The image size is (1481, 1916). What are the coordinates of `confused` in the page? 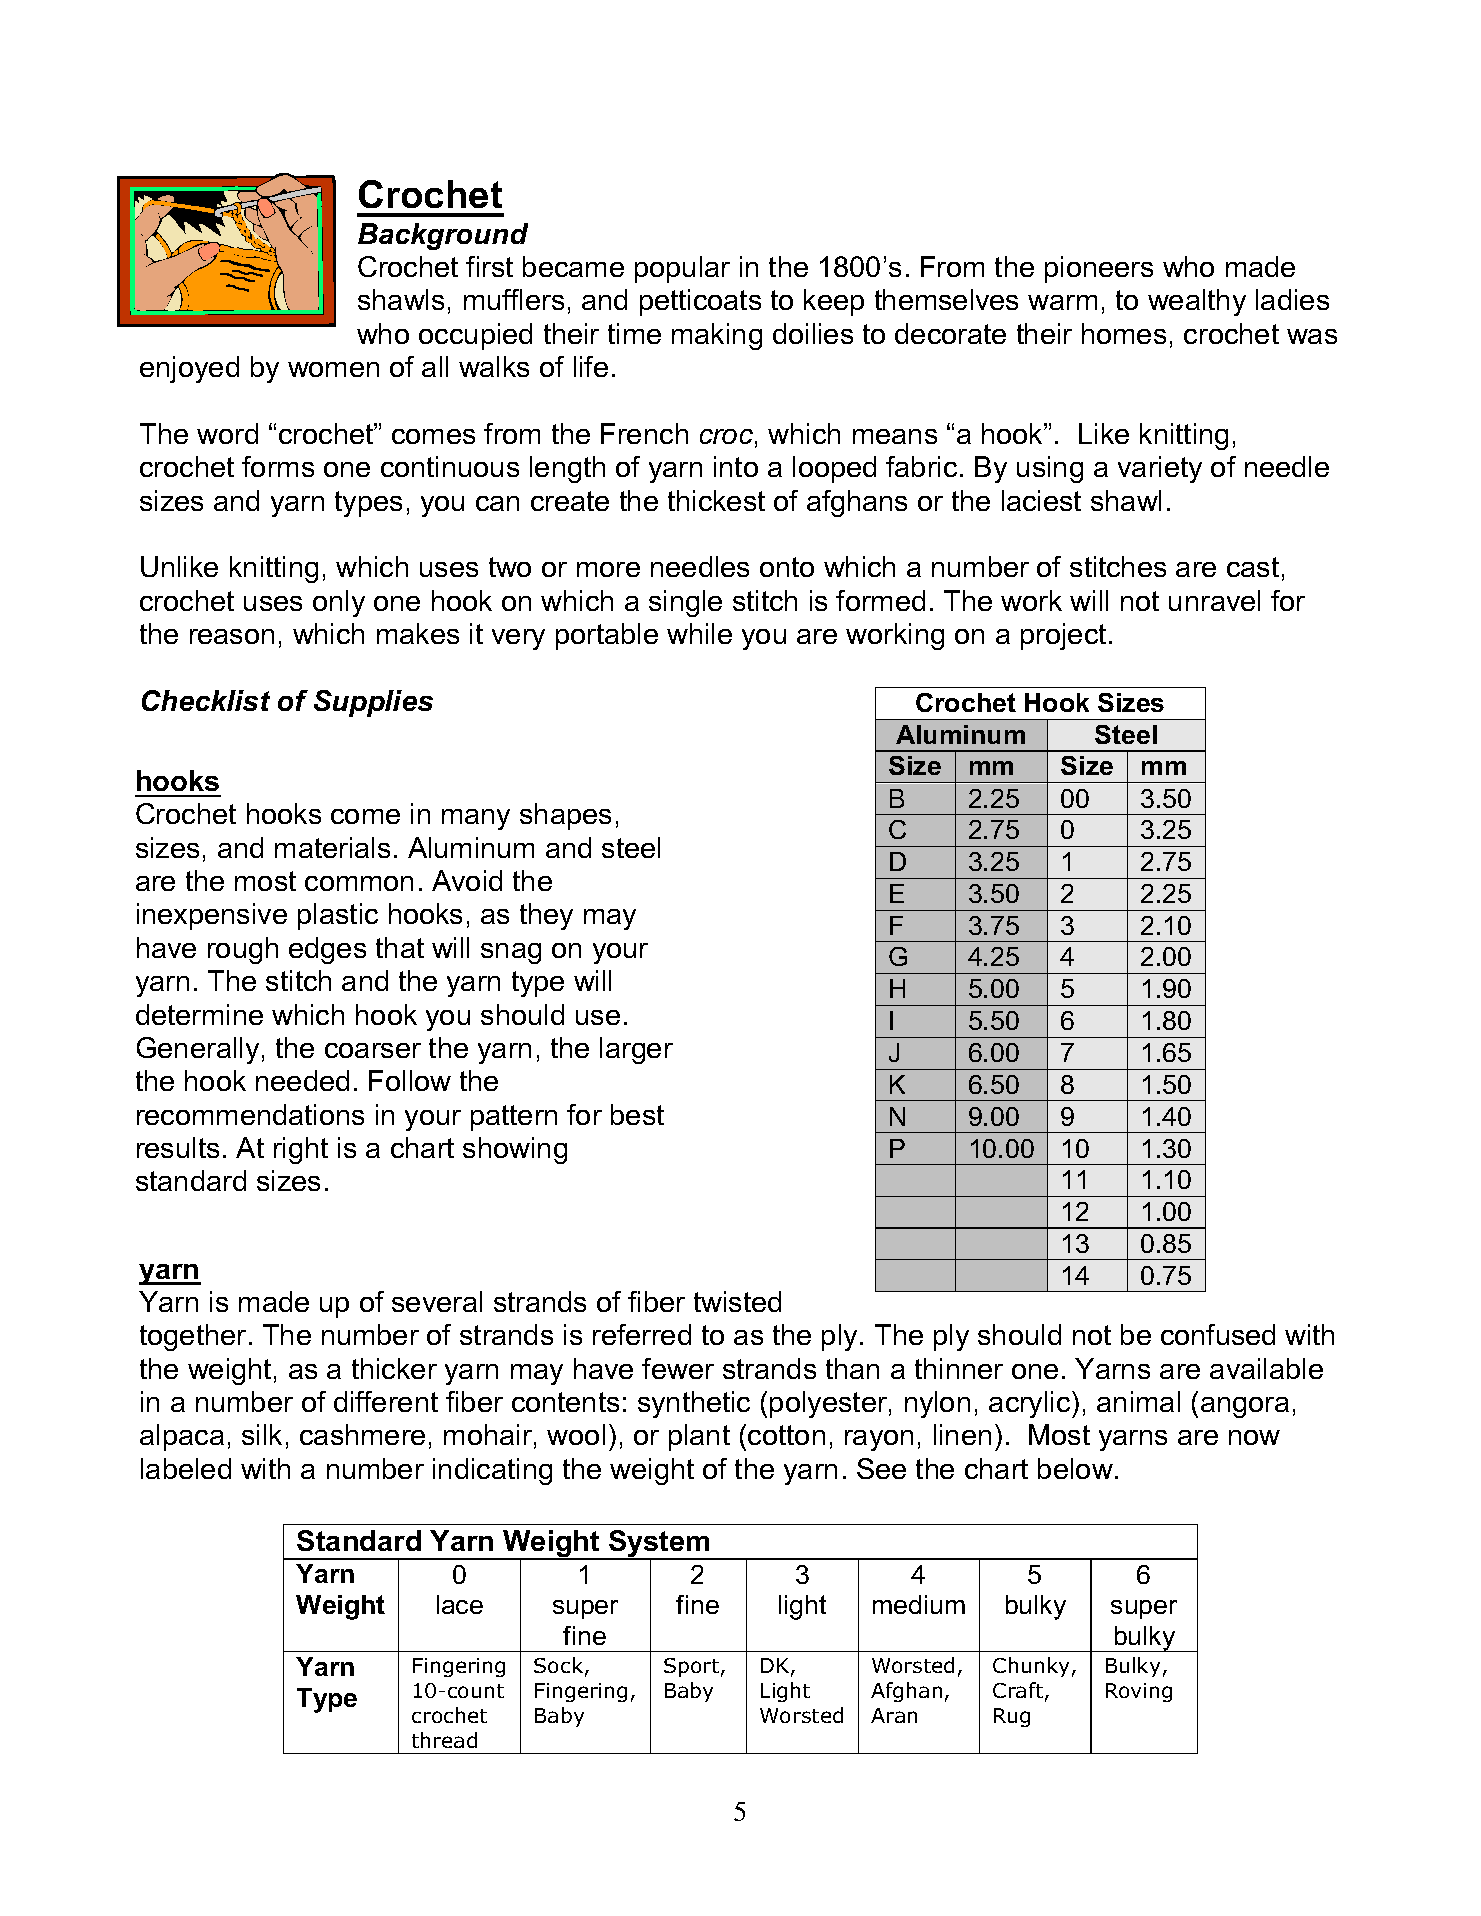 It's located at (1218, 1334).
